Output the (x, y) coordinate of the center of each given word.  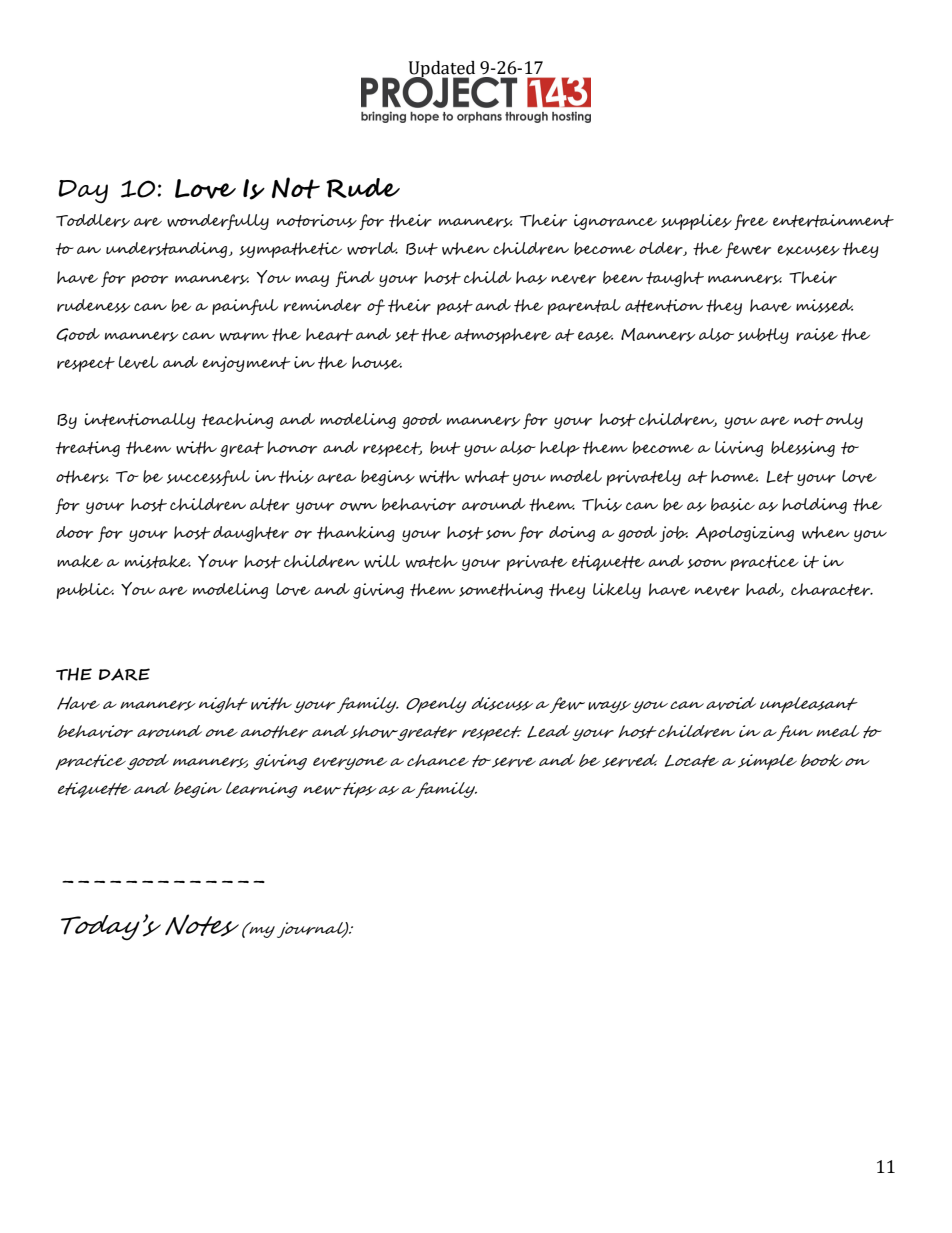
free (751, 222)
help (560, 449)
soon (706, 564)
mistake (158, 562)
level (138, 362)
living (739, 449)
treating (88, 449)
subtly (763, 336)
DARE (124, 674)
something (501, 591)
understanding (168, 250)
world (372, 248)
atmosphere (502, 336)
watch (432, 561)
